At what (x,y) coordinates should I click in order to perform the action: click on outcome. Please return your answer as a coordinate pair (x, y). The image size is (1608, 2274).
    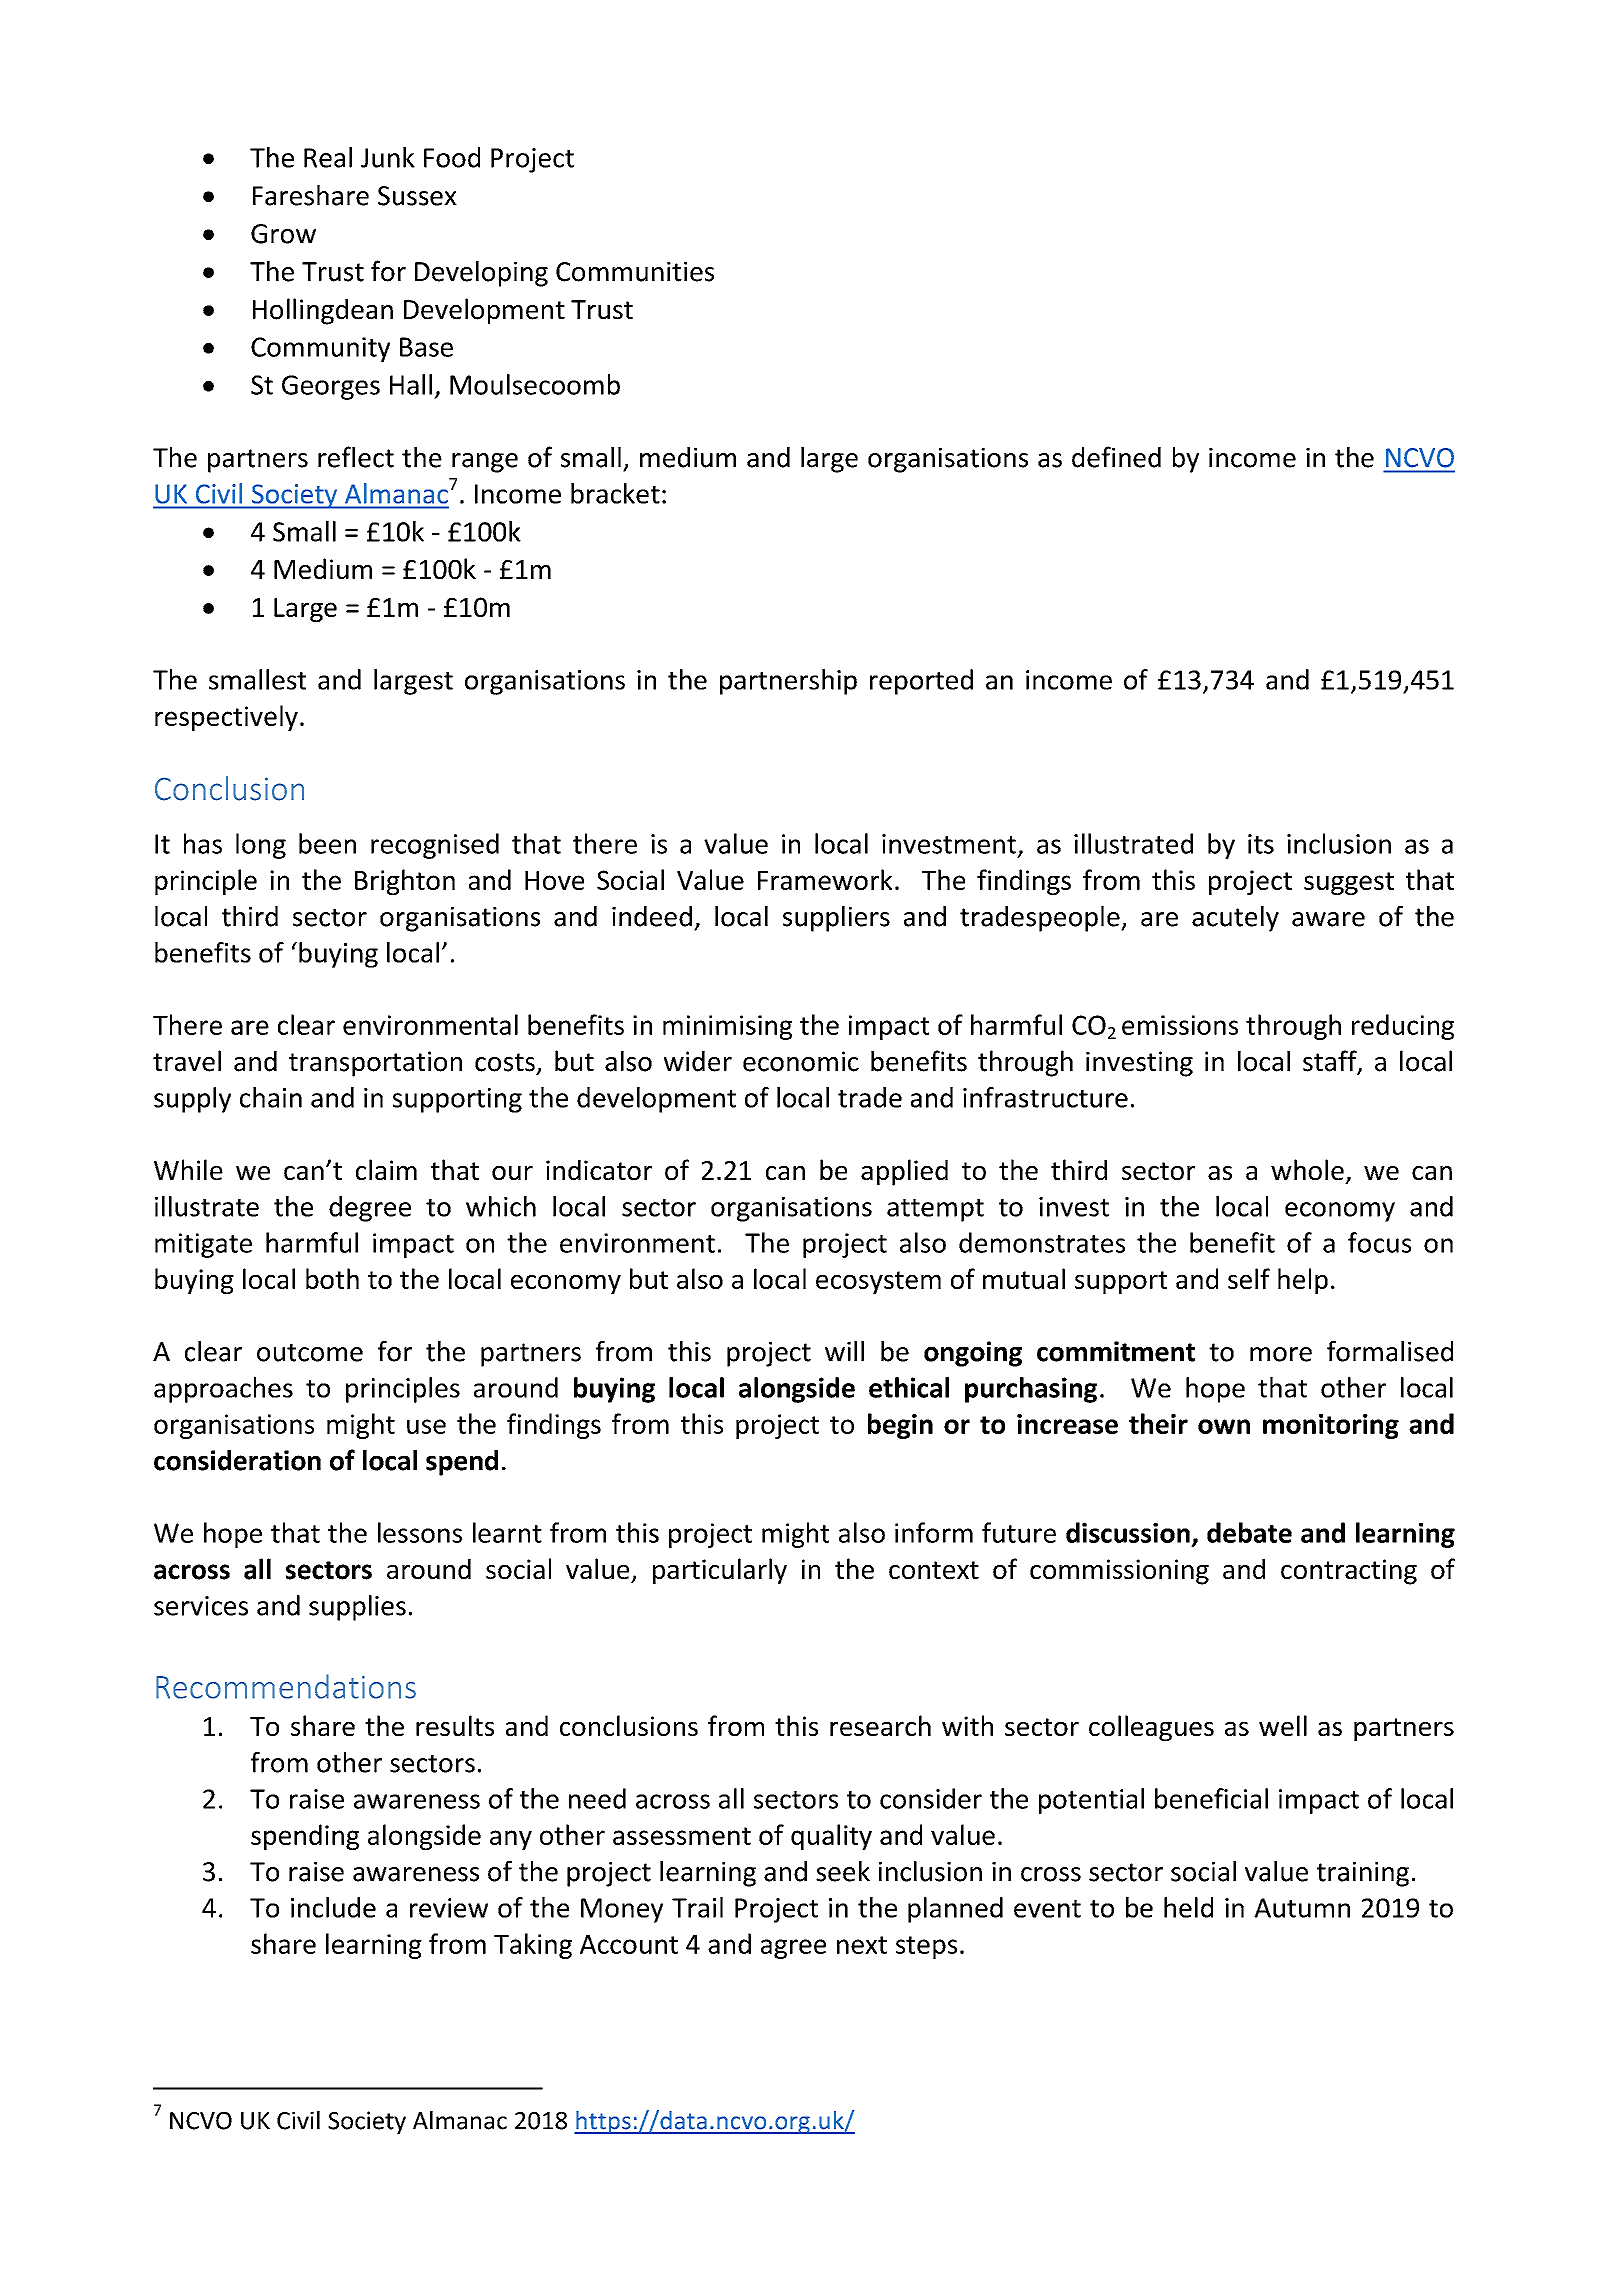
    Looking at the image, I should click on (310, 1352).
